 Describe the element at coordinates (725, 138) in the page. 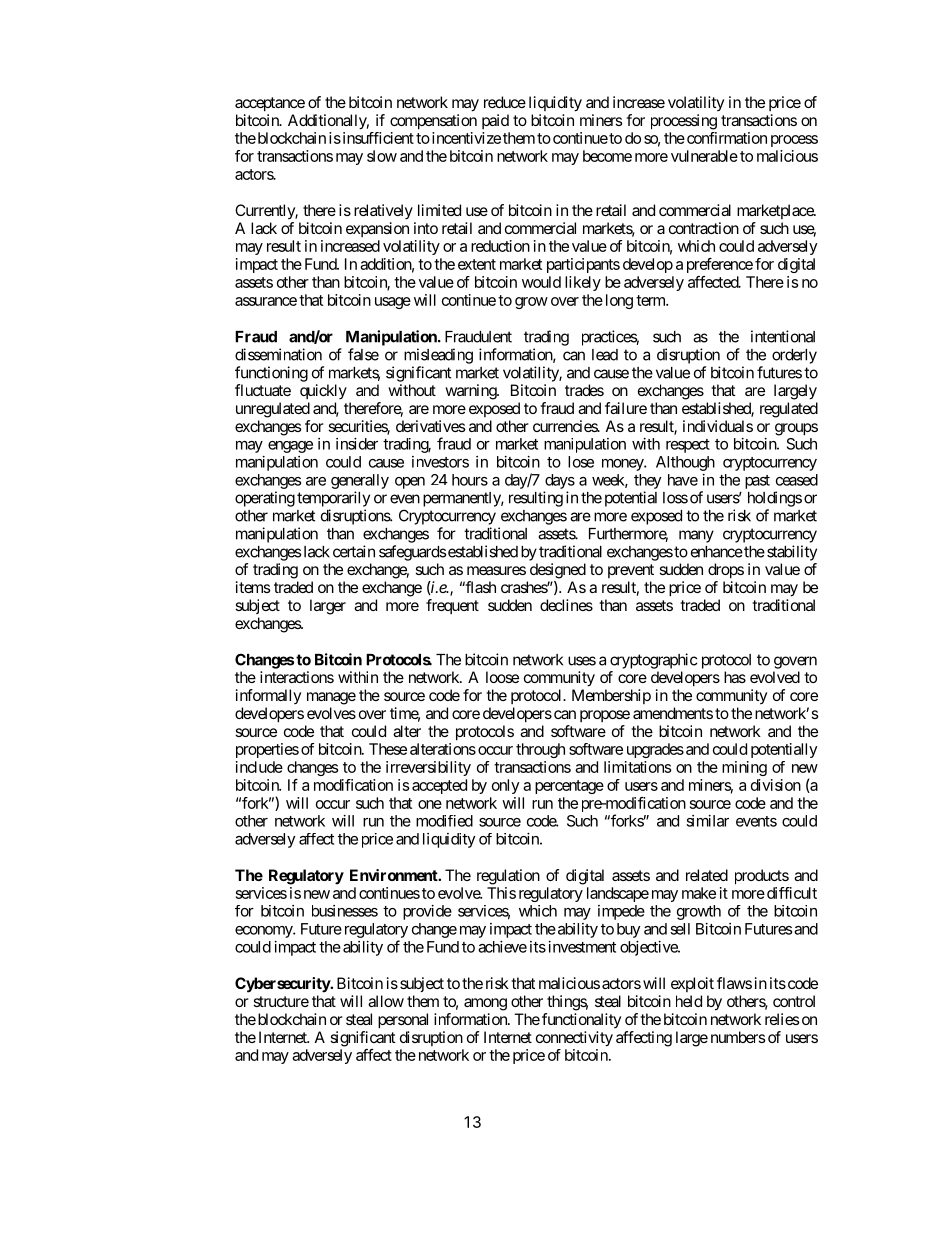

I see `confirmation` at that location.
